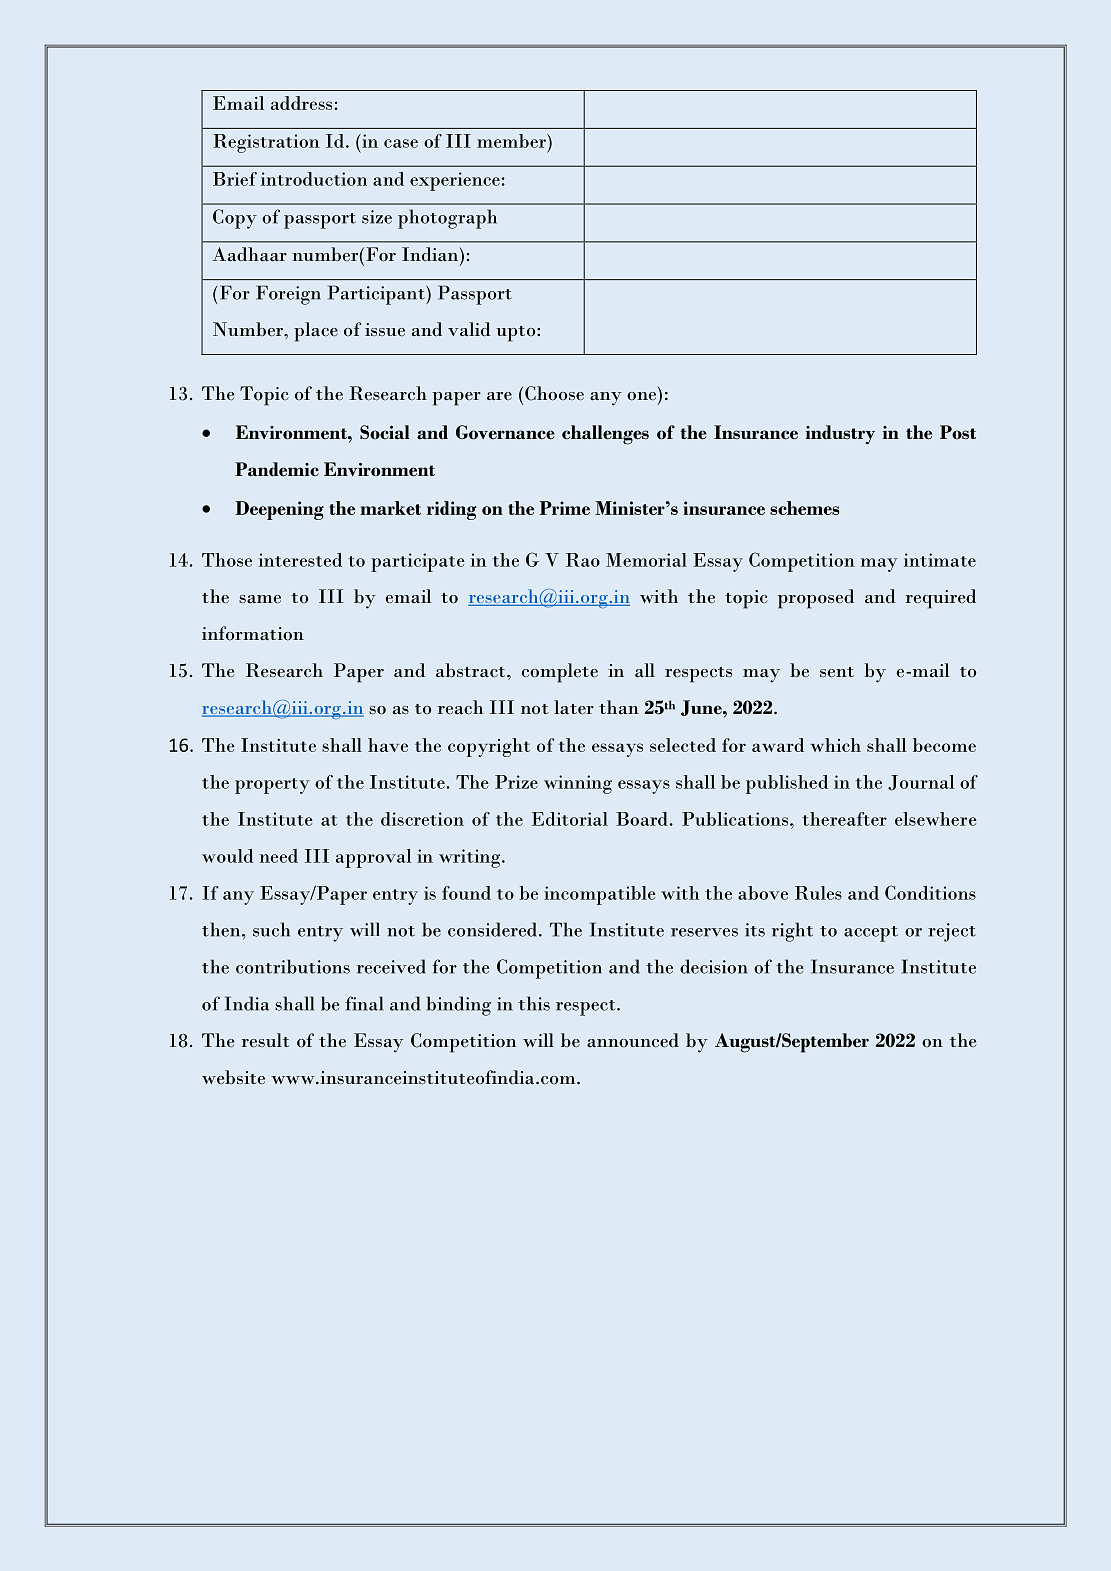 Image resolution: width=1111 pixels, height=1571 pixels. Describe the element at coordinates (301, 103) in the image. I see `address` at that location.
